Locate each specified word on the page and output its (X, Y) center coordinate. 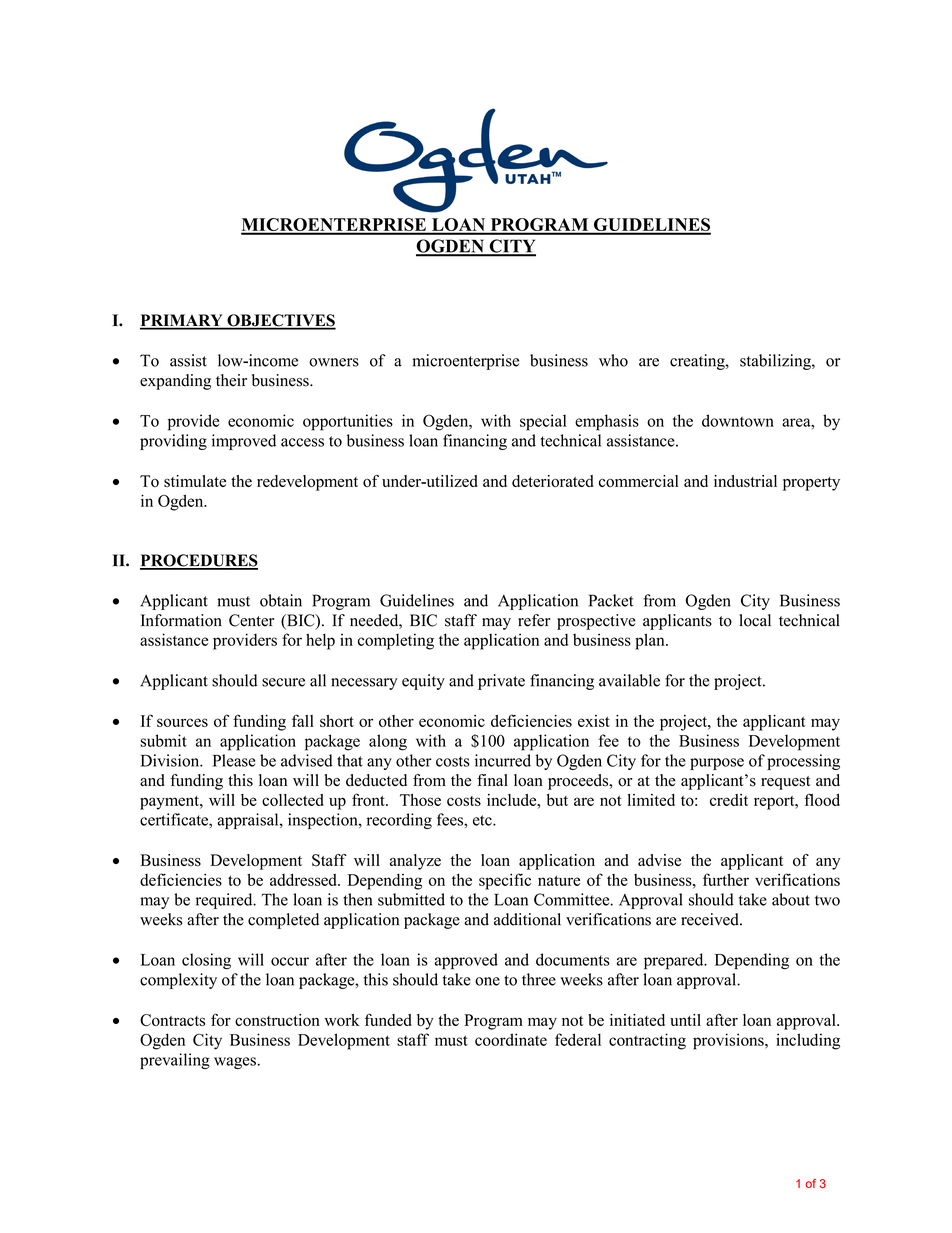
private (501, 682)
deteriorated (553, 481)
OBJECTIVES (280, 321)
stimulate (195, 481)
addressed (304, 879)
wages (235, 1063)
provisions (729, 1041)
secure (283, 682)
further (726, 879)
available (629, 680)
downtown (738, 420)
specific (505, 881)
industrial (745, 481)
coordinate (511, 1039)
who (613, 360)
